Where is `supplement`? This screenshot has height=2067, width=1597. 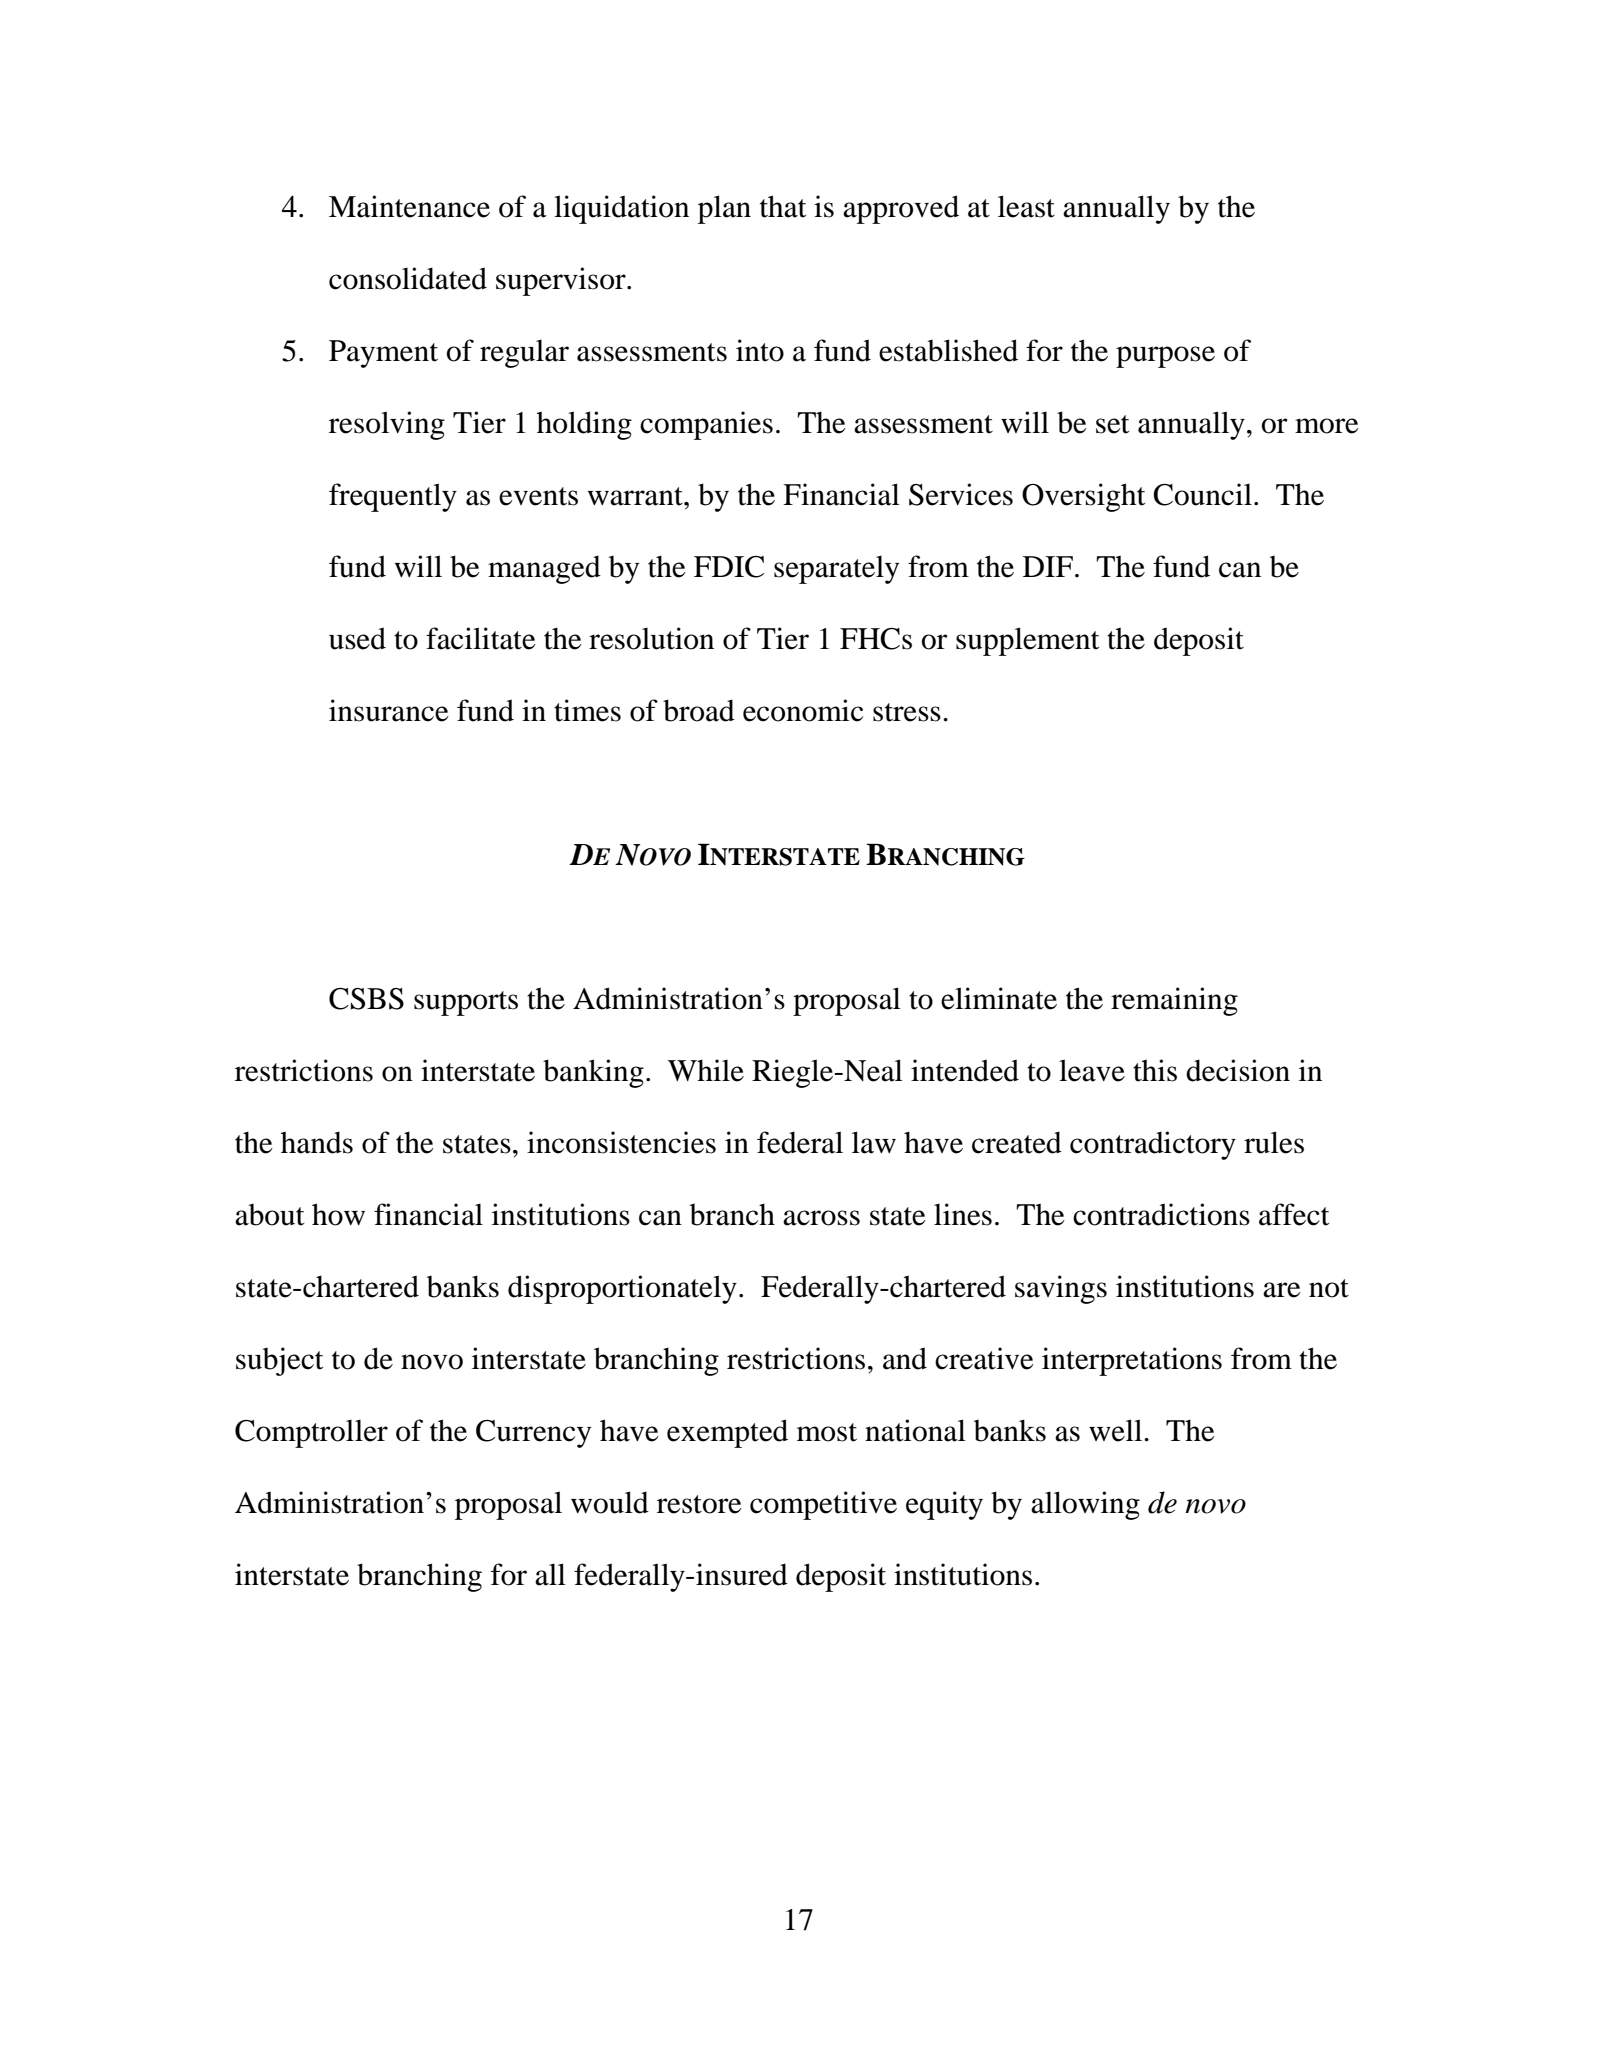 supplement is located at coordinates (1027, 641).
